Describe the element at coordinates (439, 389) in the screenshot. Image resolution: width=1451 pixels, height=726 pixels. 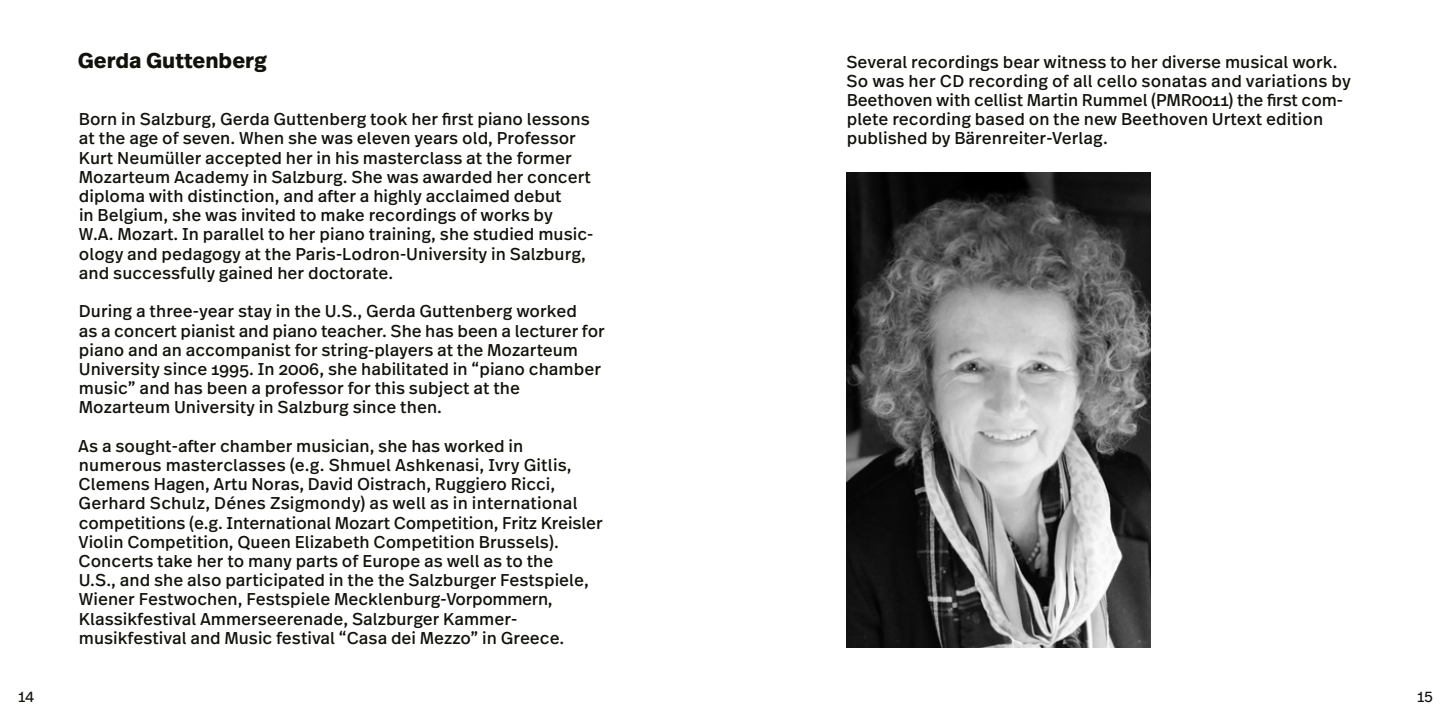
I see `subject` at that location.
